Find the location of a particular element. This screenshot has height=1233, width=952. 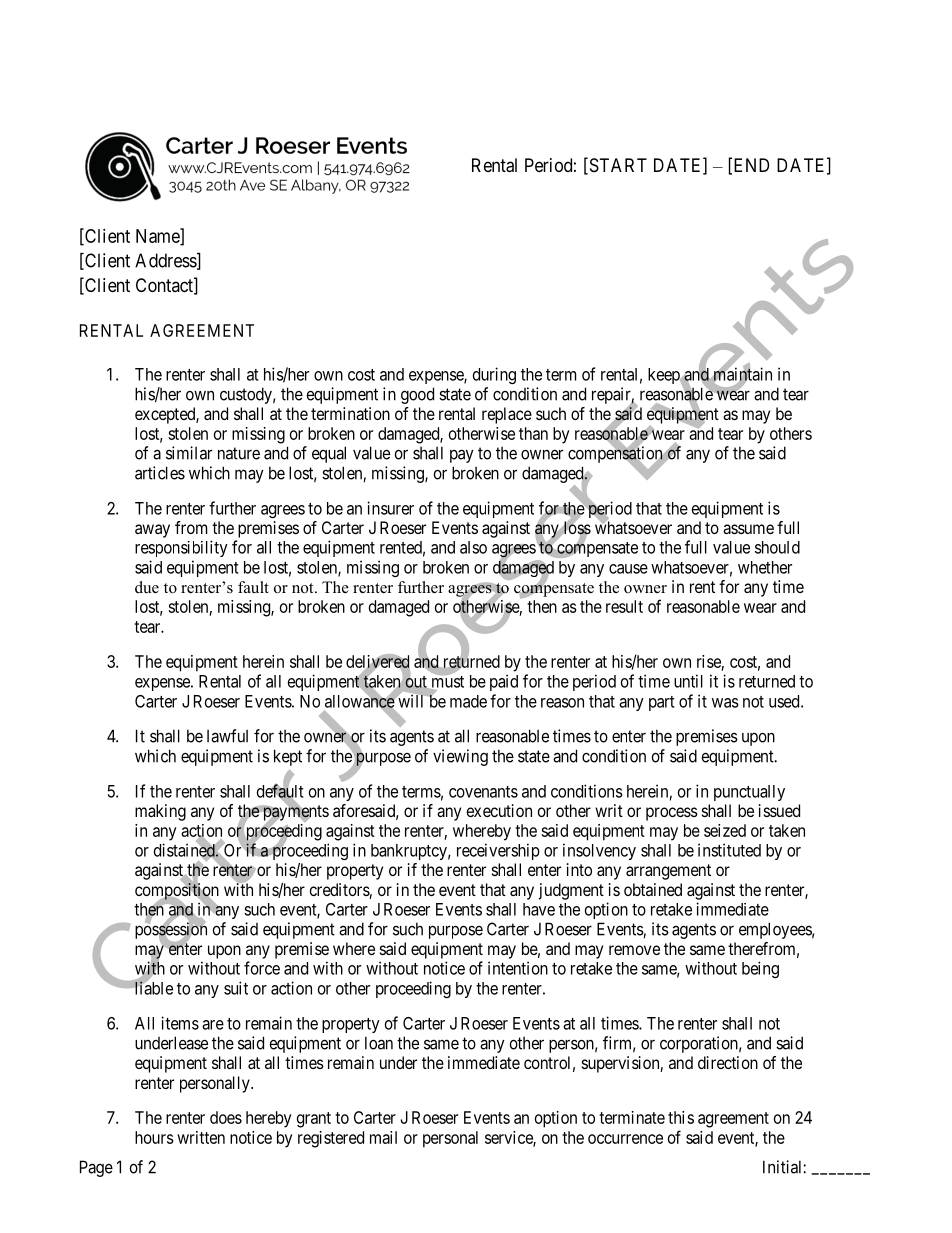

than is located at coordinates (533, 433).
